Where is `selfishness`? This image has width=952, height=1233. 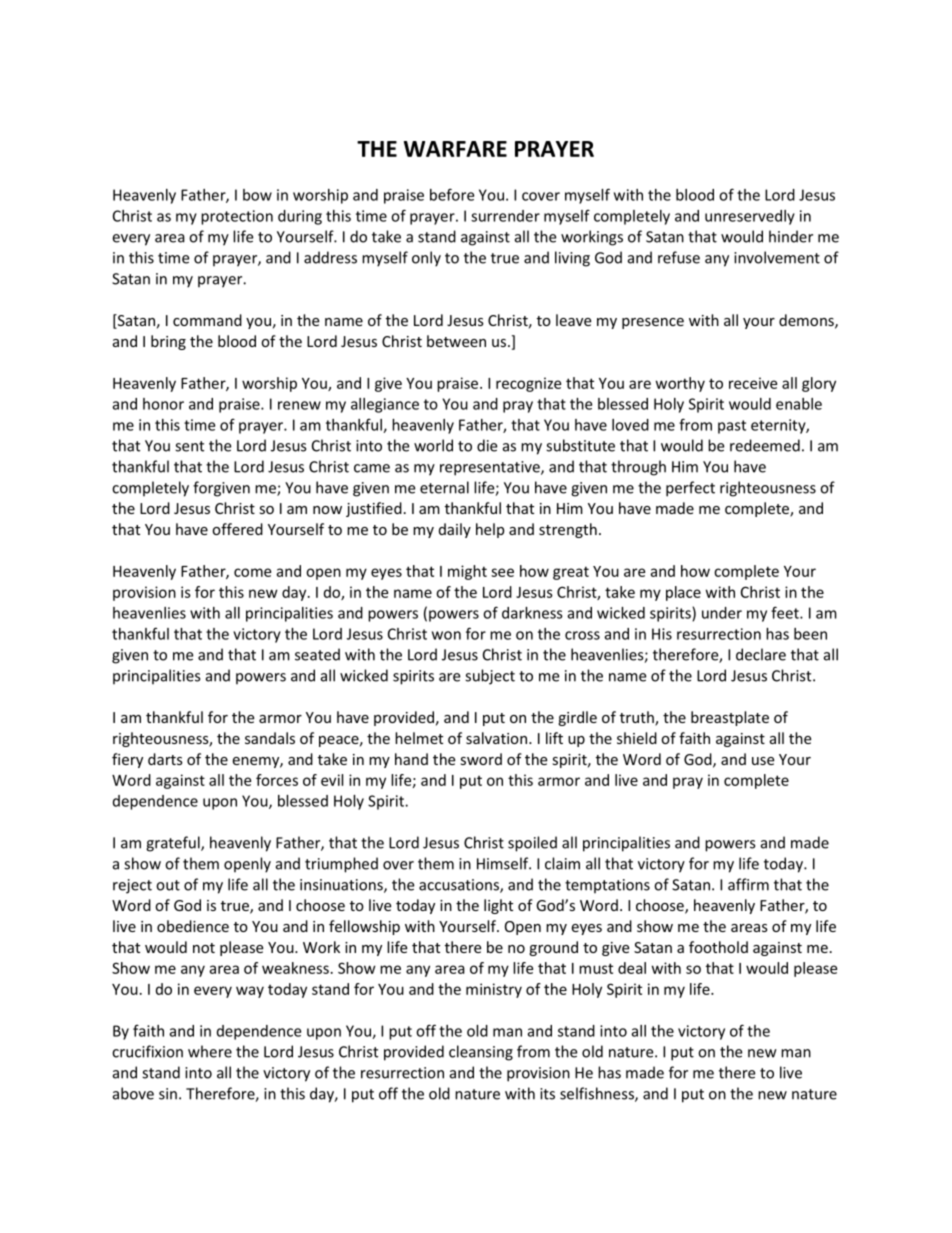
selfishness is located at coordinates (598, 1094).
